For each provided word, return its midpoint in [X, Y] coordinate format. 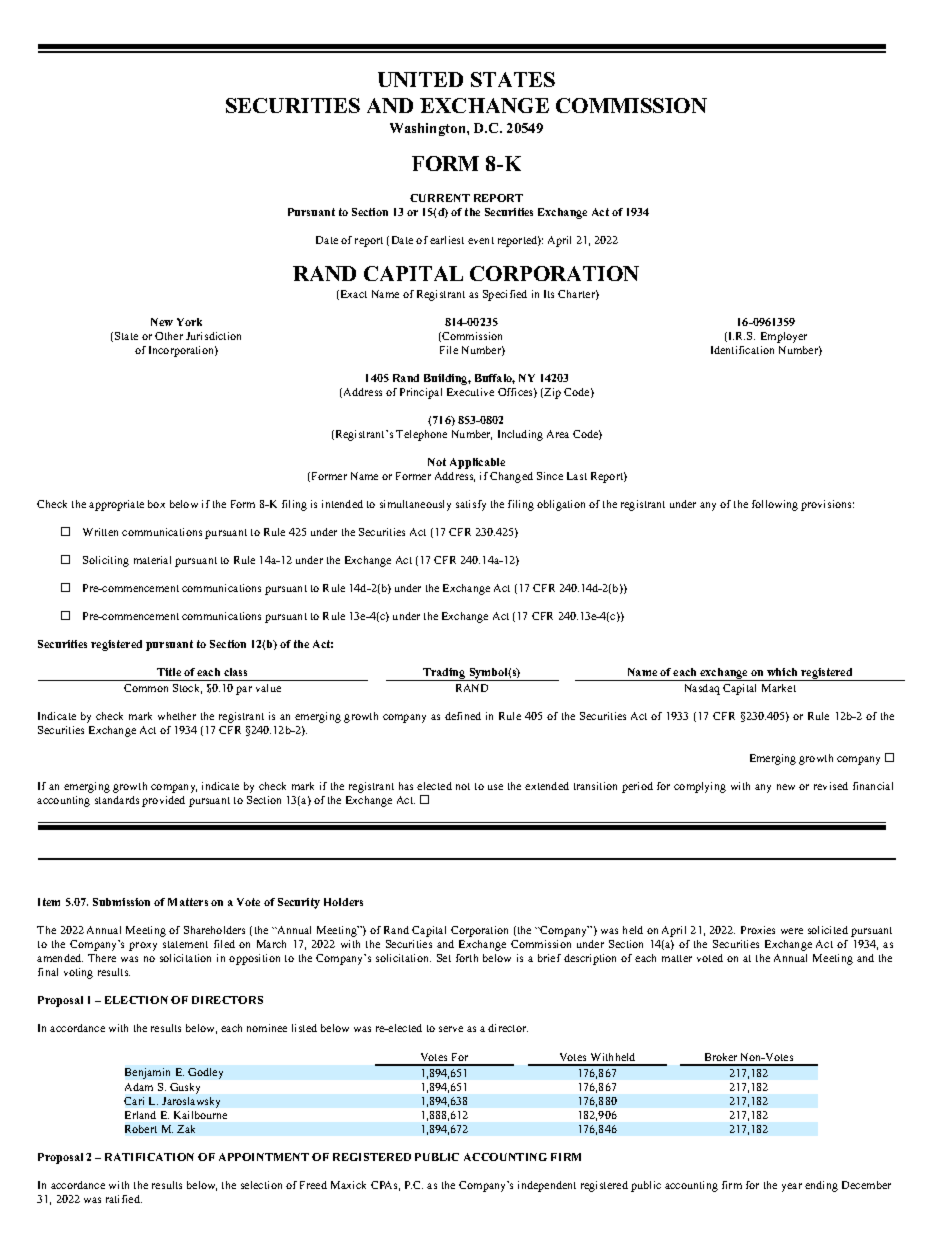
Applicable [477, 463]
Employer [784, 337]
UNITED [420, 79]
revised [831, 786]
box [156, 504]
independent [547, 1186]
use [495, 787]
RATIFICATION [149, 1157]
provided [163, 801]
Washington [429, 129]
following [775, 505]
